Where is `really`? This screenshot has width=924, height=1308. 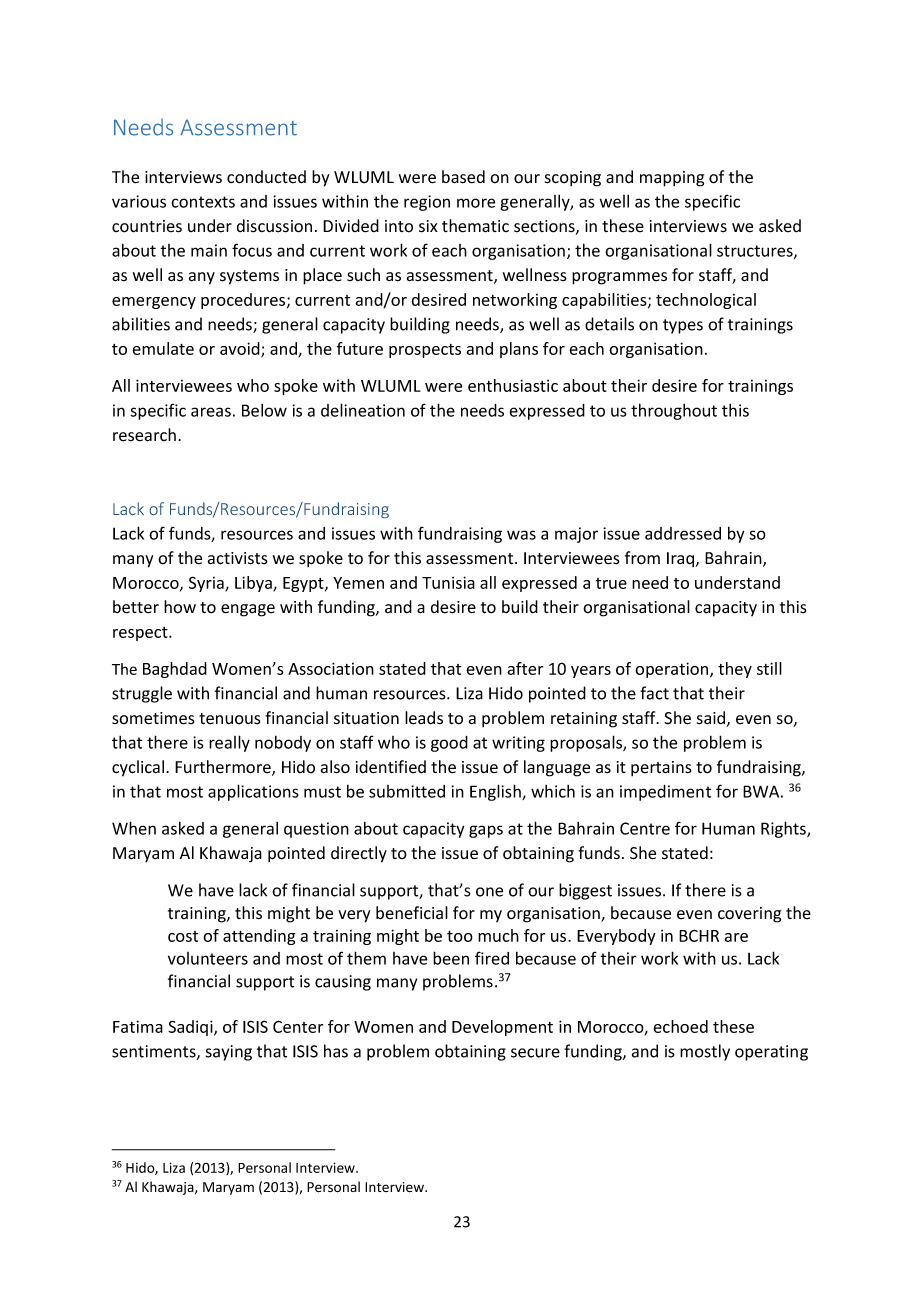 really is located at coordinates (229, 743).
